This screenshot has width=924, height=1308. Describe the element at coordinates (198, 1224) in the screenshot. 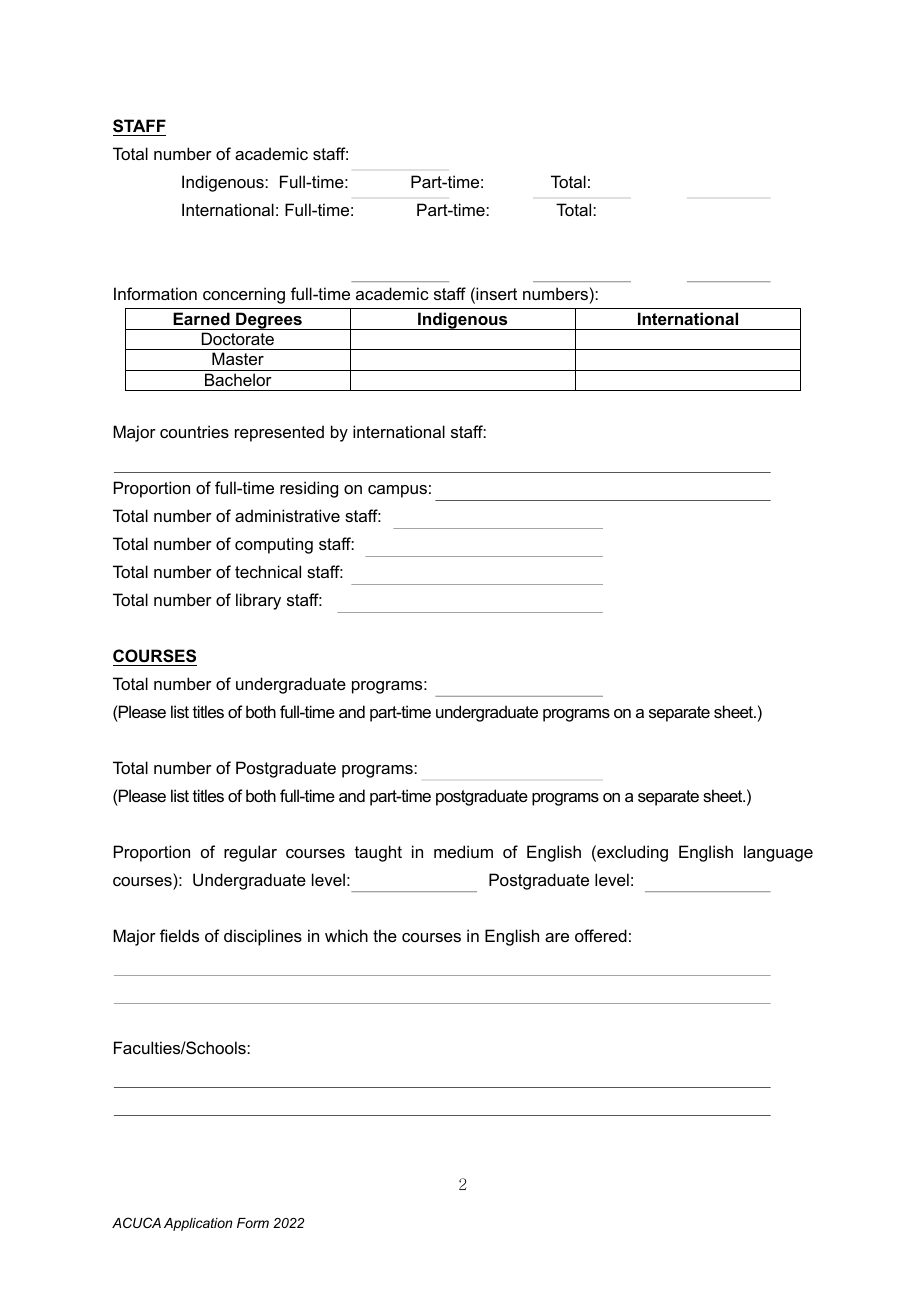

I see `Application` at that location.
